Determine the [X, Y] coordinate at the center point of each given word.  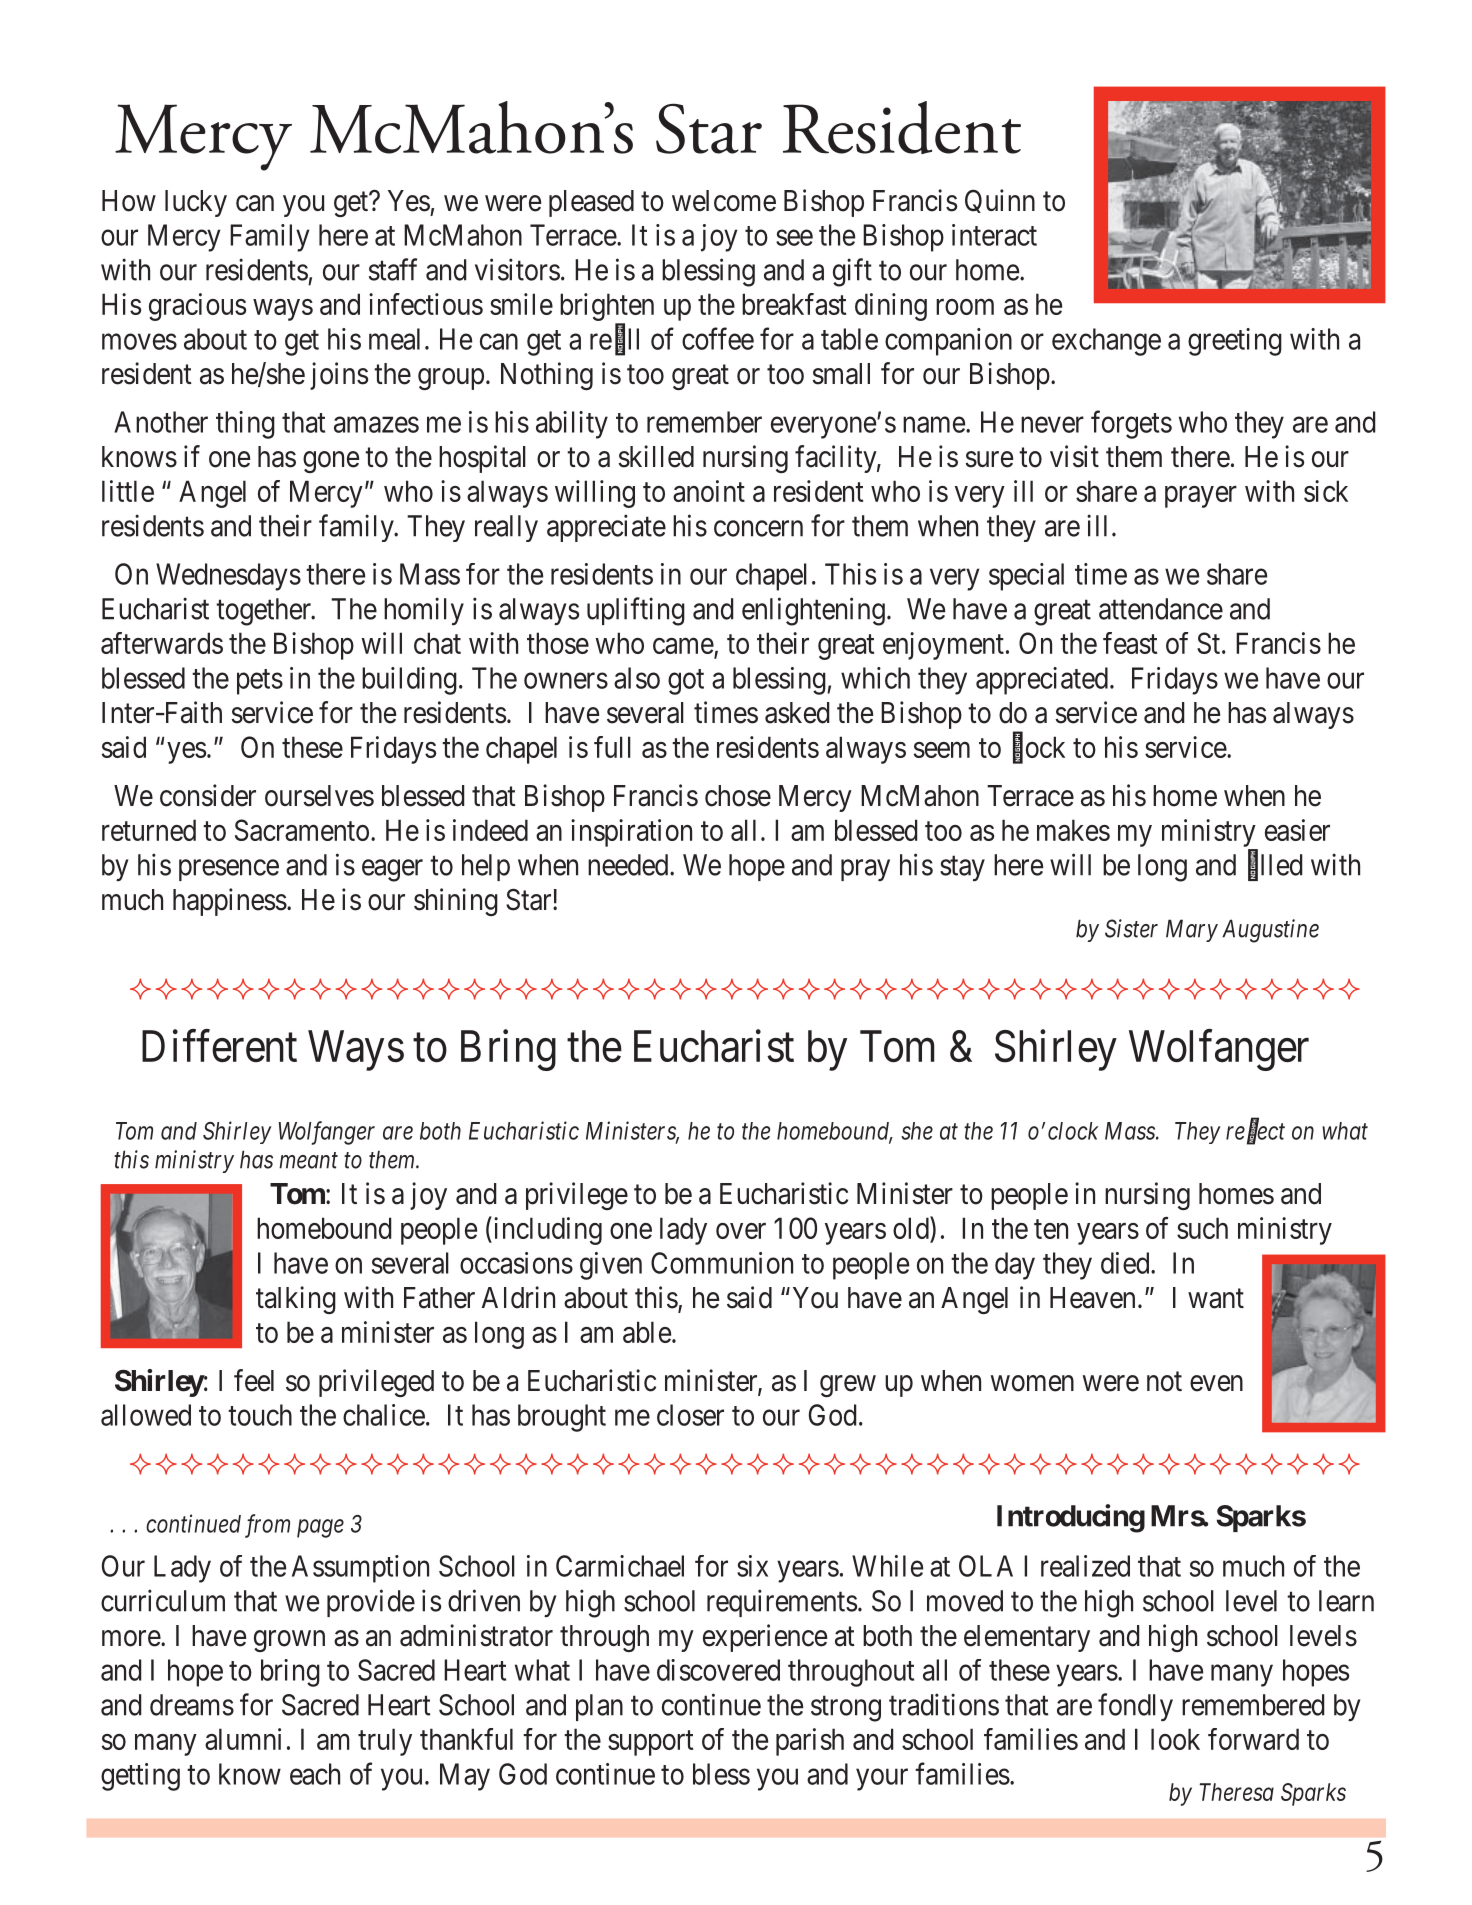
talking [296, 1300]
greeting [1235, 342]
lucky [196, 203]
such [1202, 1228]
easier [1297, 830]
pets [260, 682]
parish [810, 1742]
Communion [722, 1263]
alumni [243, 1739]
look [1175, 1739]
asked [797, 713]
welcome [724, 201]
